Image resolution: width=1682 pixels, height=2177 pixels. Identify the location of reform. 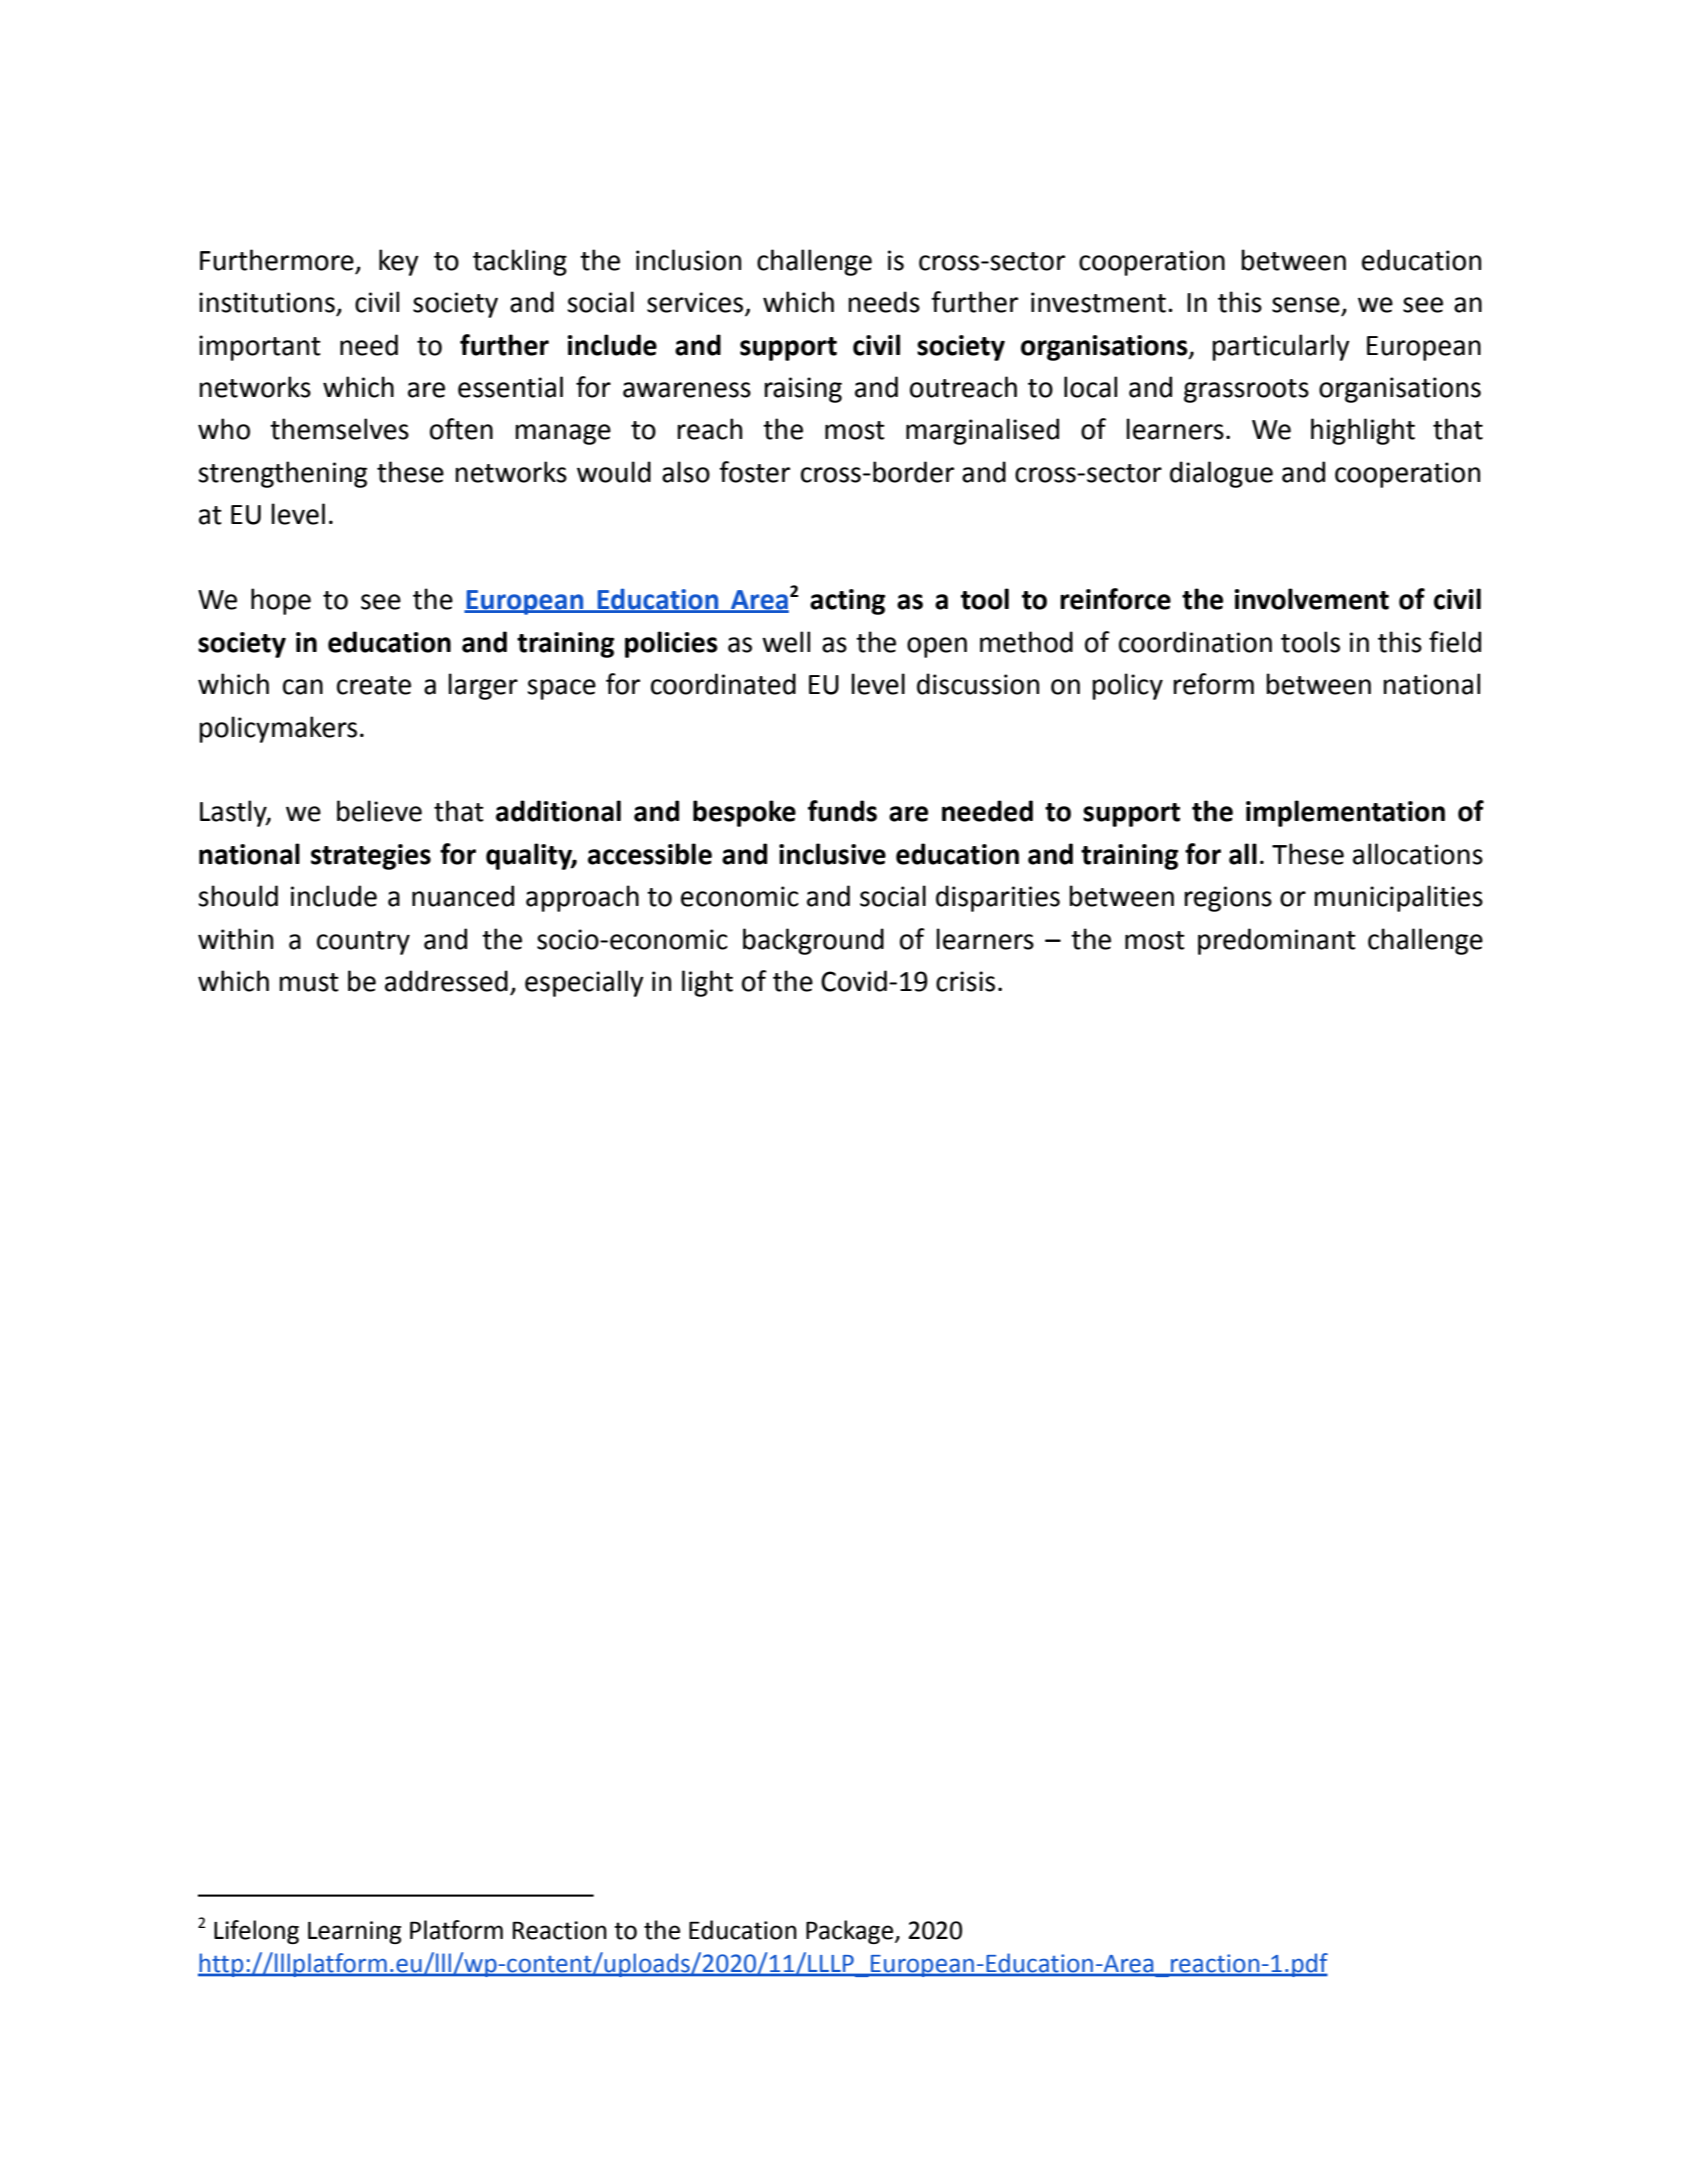
(1213, 684).
